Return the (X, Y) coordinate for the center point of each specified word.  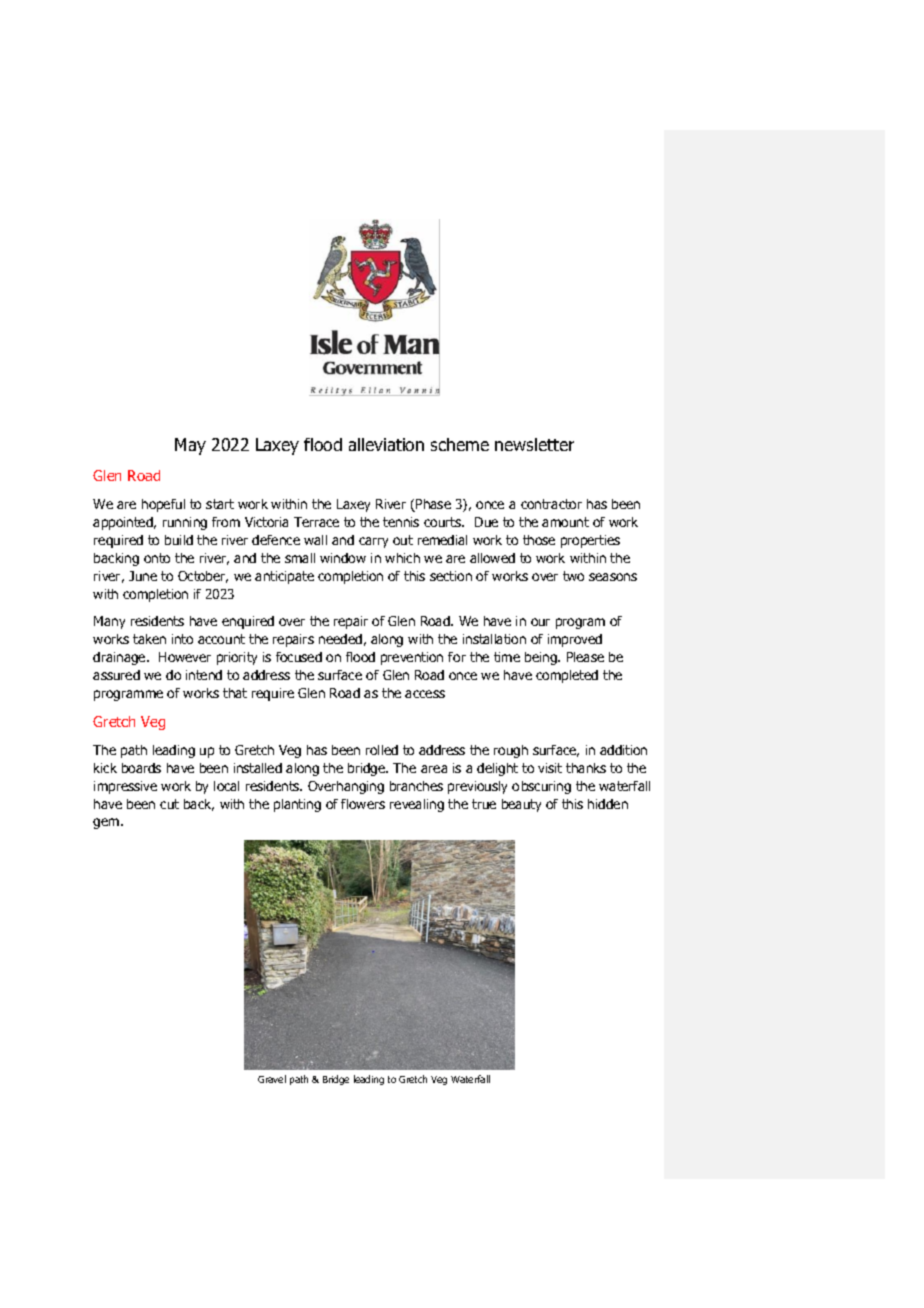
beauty (521, 805)
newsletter (534, 444)
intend (204, 675)
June (143, 576)
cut (169, 804)
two (573, 576)
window (343, 558)
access (425, 694)
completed (567, 676)
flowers (363, 804)
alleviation (386, 444)
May (190, 446)
